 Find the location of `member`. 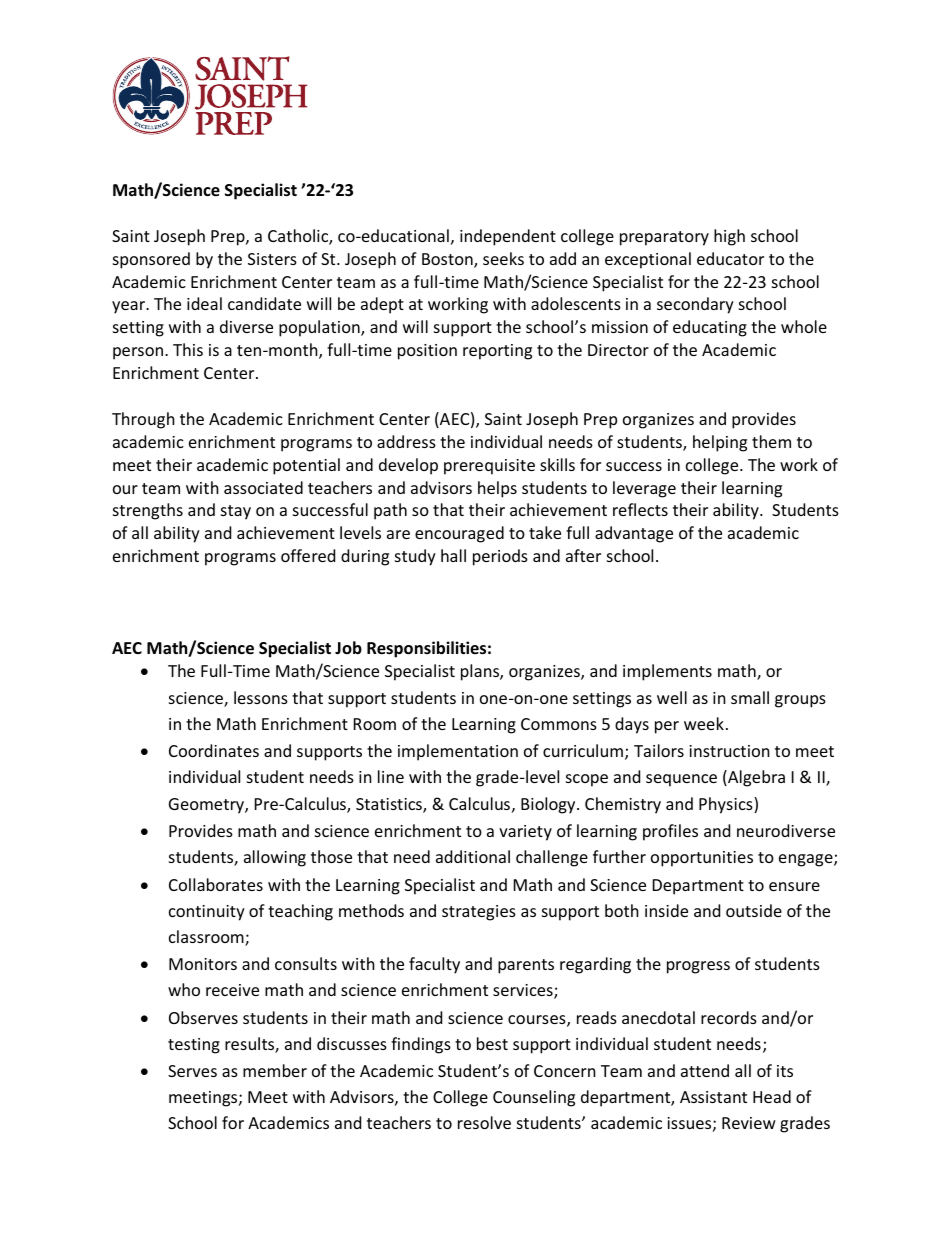

member is located at coordinates (275, 1070).
